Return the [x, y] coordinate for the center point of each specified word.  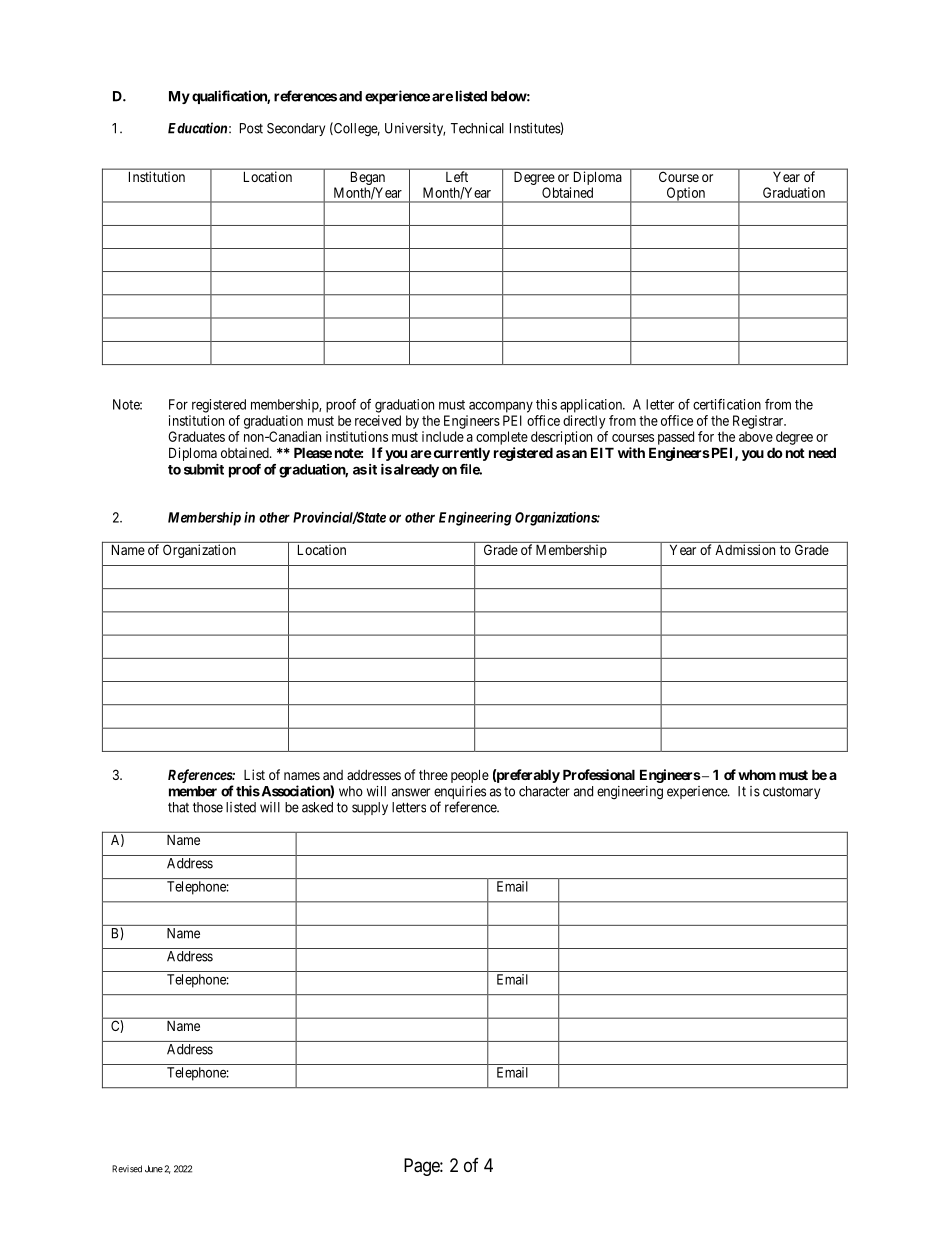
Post [251, 128]
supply [370, 808]
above [756, 436]
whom [757, 774]
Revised [127, 1169]
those [208, 807]
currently [460, 454]
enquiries [460, 794]
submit [204, 469]
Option [686, 195]
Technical [477, 128]
